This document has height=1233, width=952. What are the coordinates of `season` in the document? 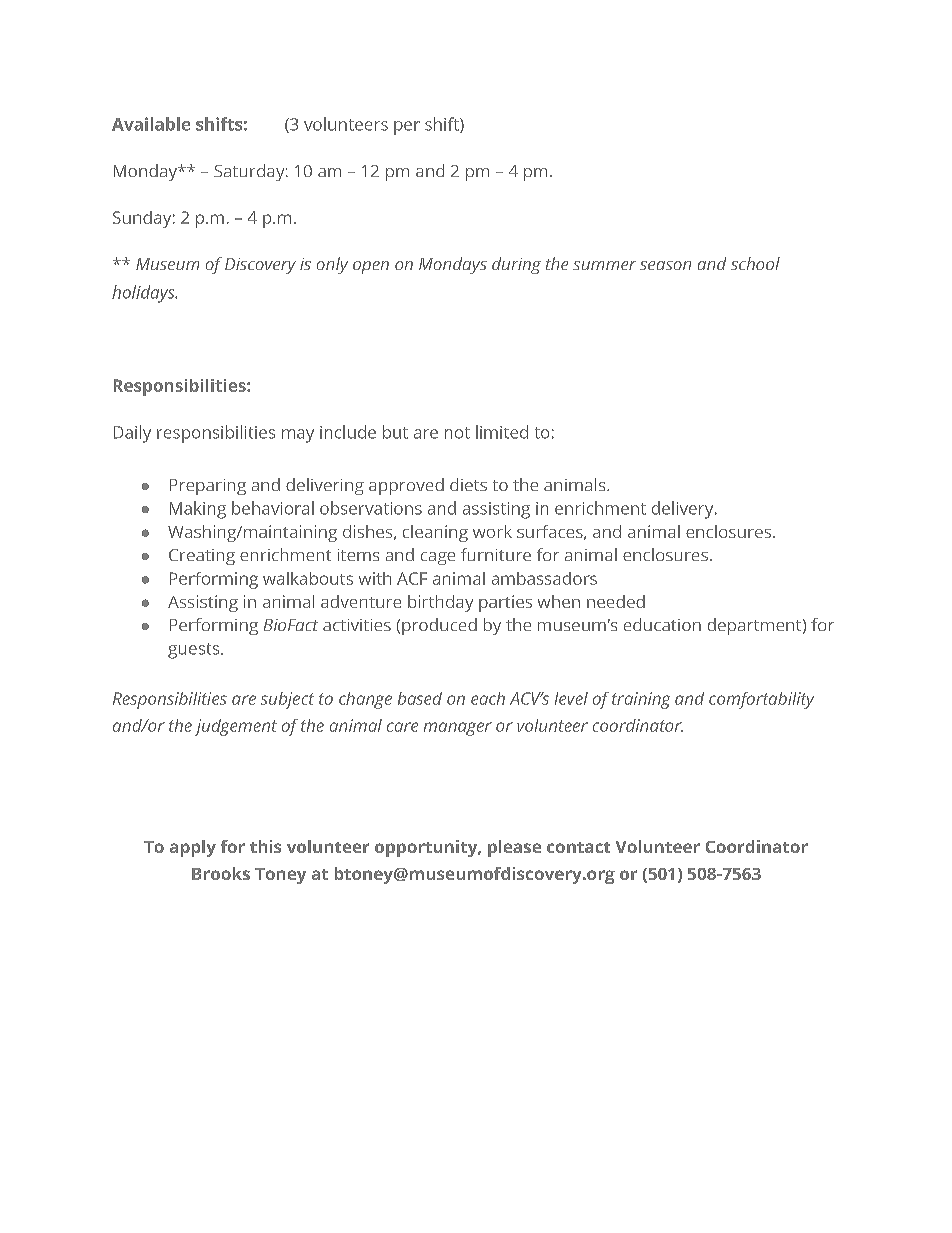 It's located at (665, 265).
